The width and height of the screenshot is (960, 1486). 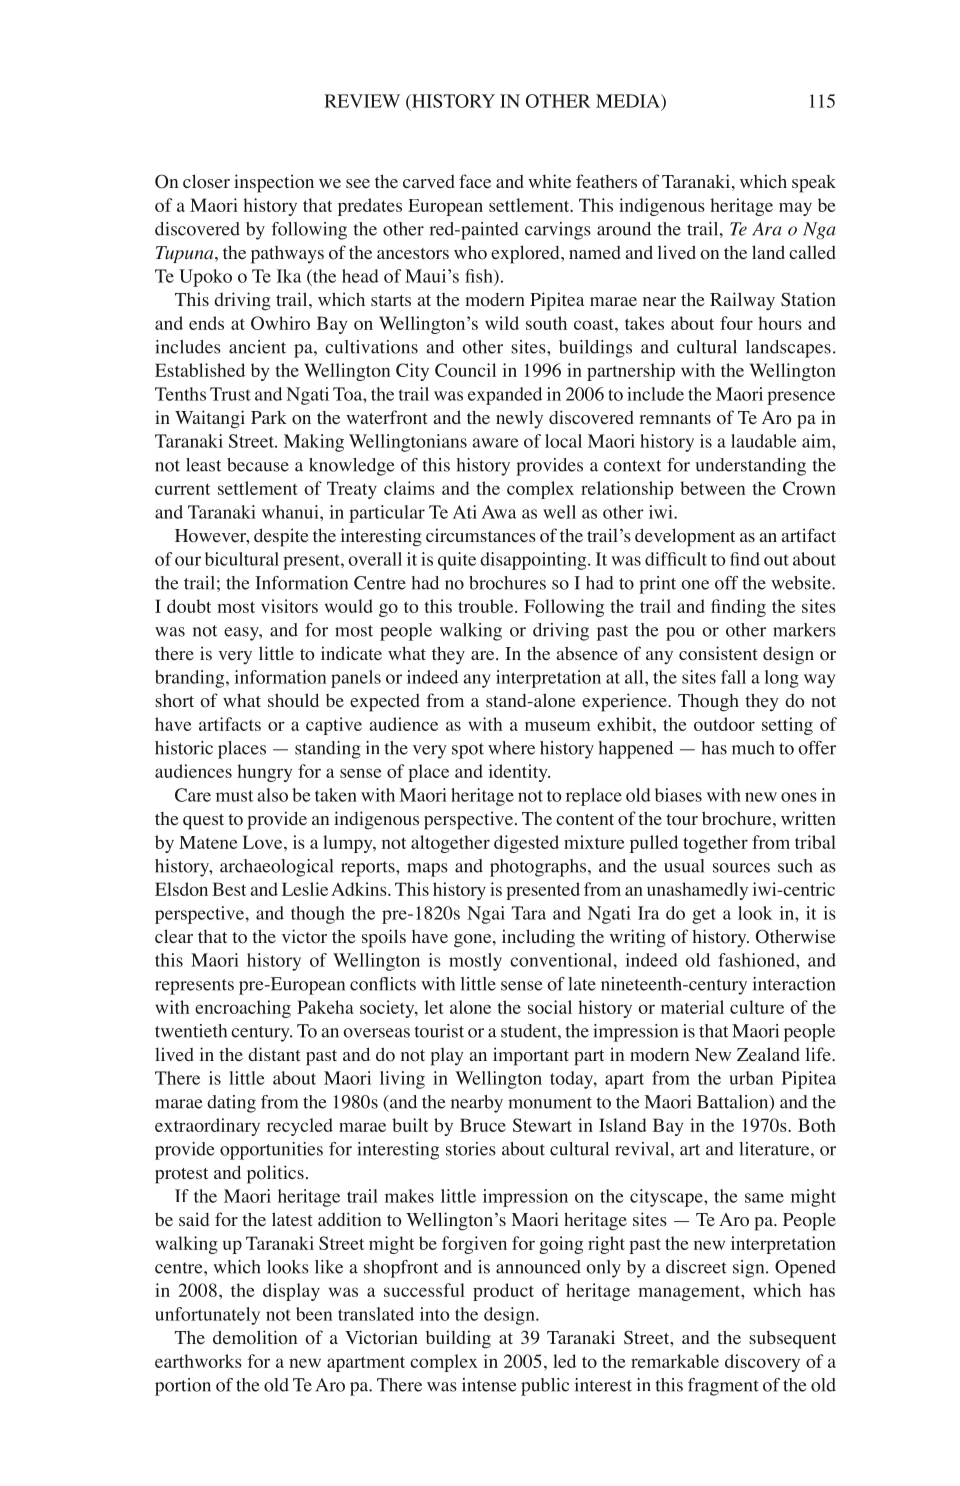 What do you see at coordinates (255, 1337) in the screenshot?
I see `demolition` at bounding box center [255, 1337].
